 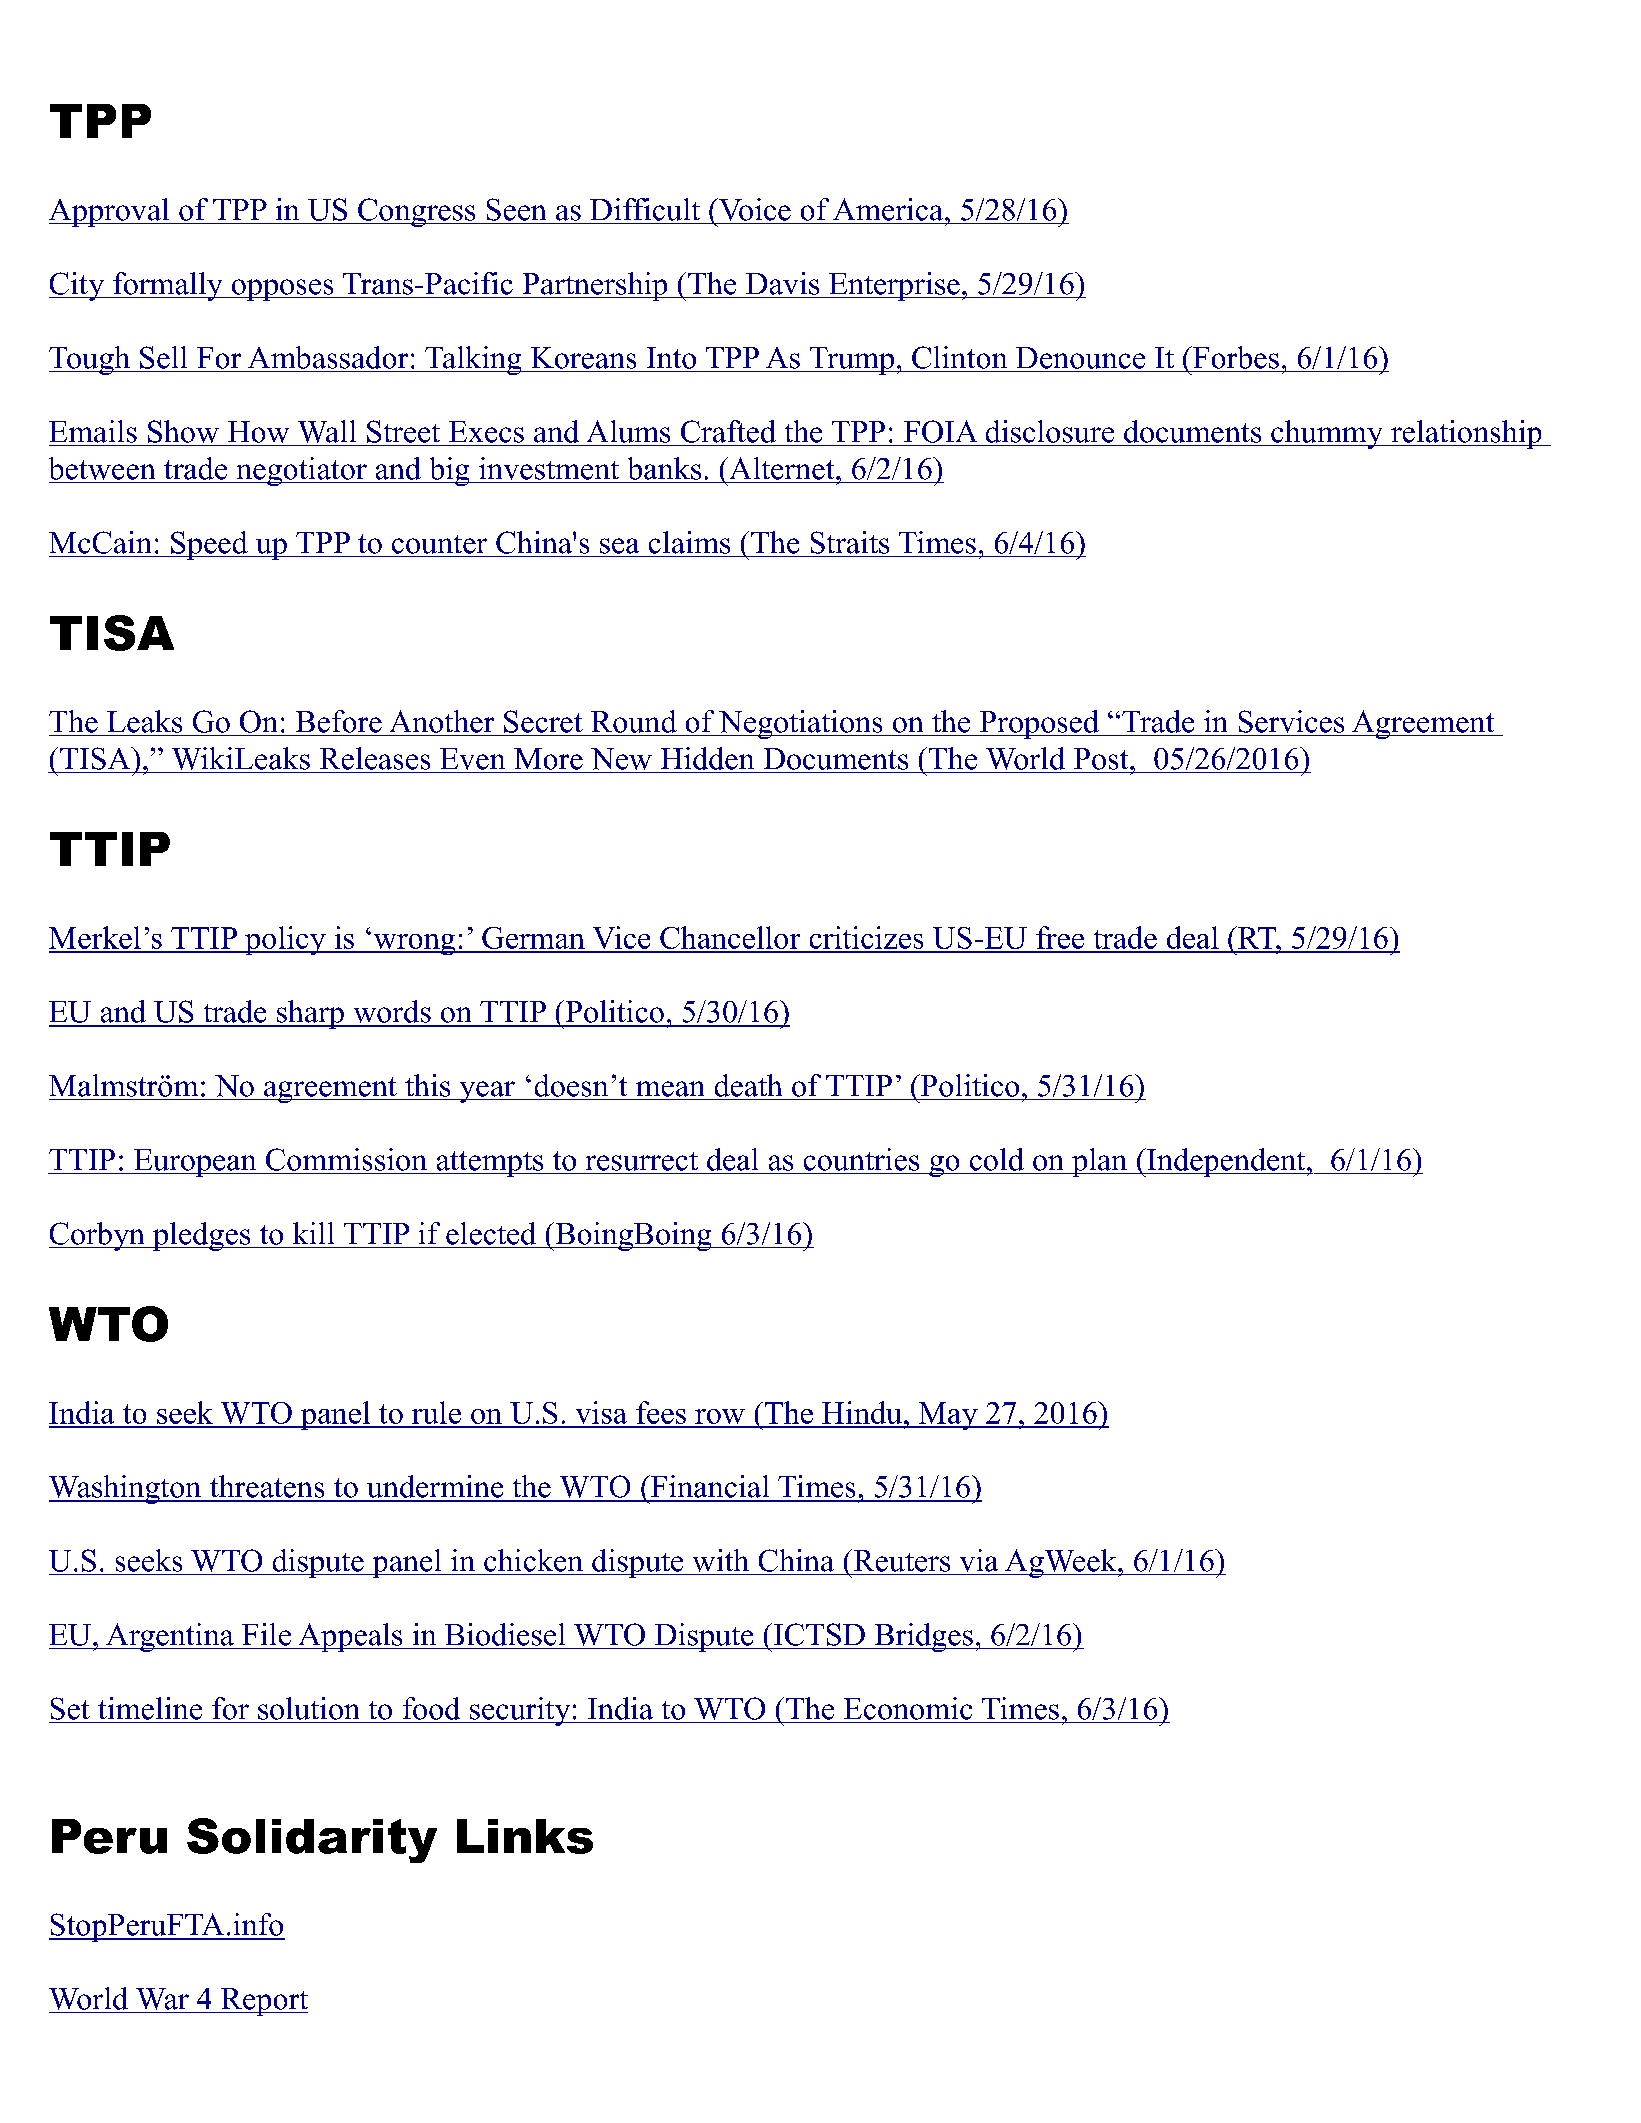 I want to click on Davis, so click(x=782, y=283).
